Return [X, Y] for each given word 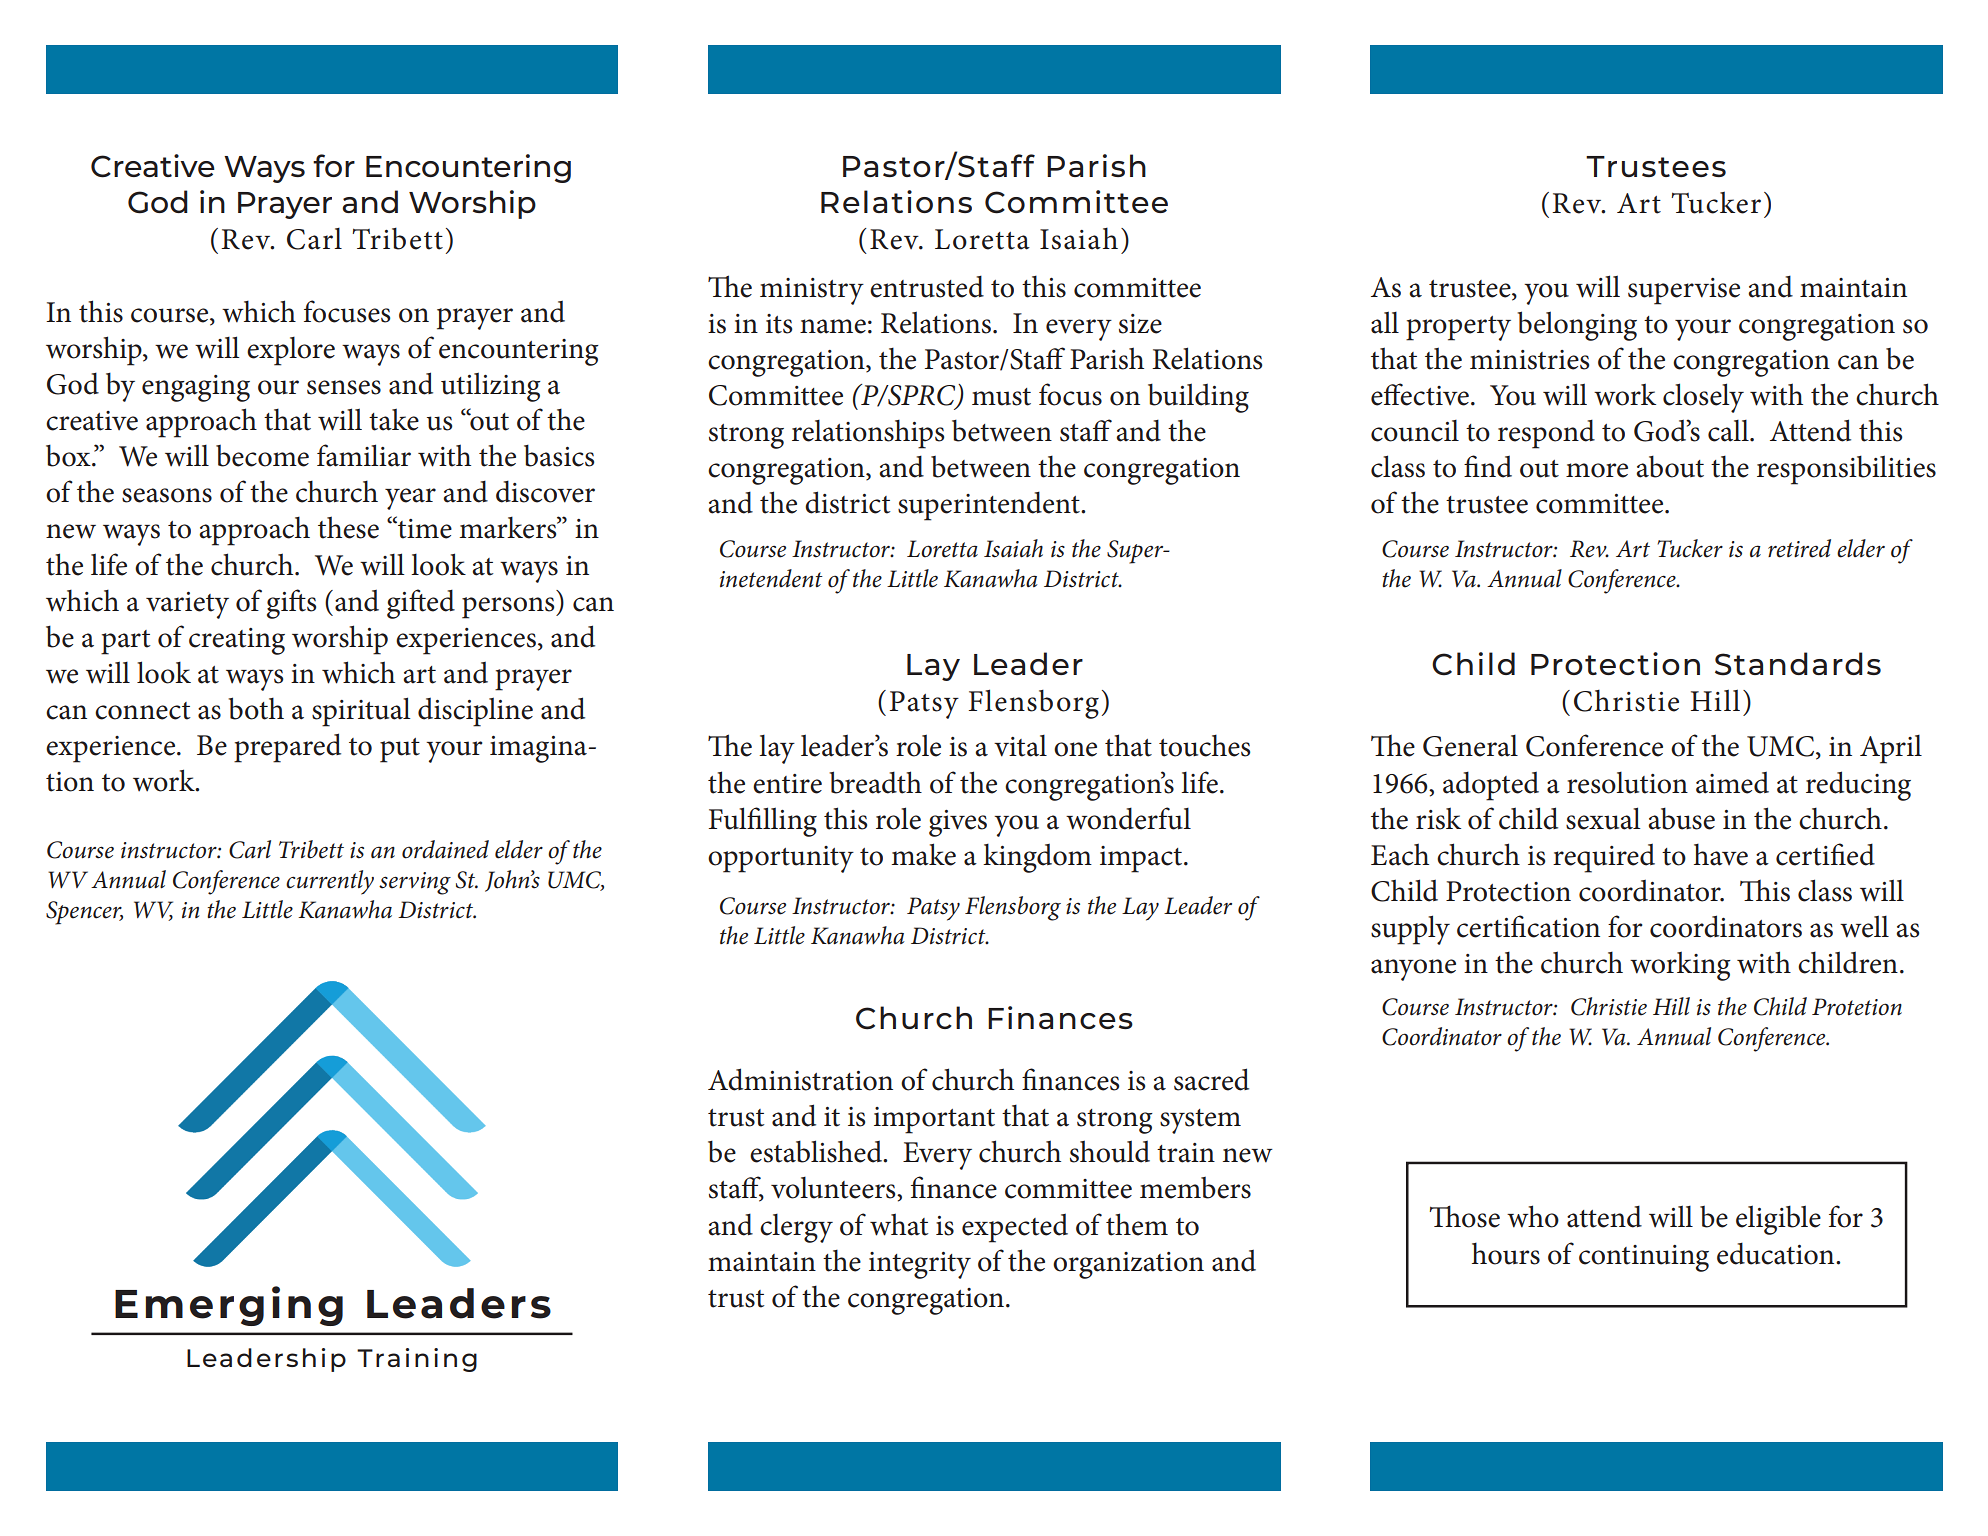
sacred [1211, 1079]
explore [291, 351]
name [833, 326]
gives [958, 823]
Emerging [229, 1306]
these [348, 527]
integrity [920, 1265]
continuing [1644, 1258]
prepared [287, 748]
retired [1799, 548]
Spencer [84, 913]
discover [545, 491]
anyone [1413, 970]
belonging [1577, 326]
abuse [1681, 819]
